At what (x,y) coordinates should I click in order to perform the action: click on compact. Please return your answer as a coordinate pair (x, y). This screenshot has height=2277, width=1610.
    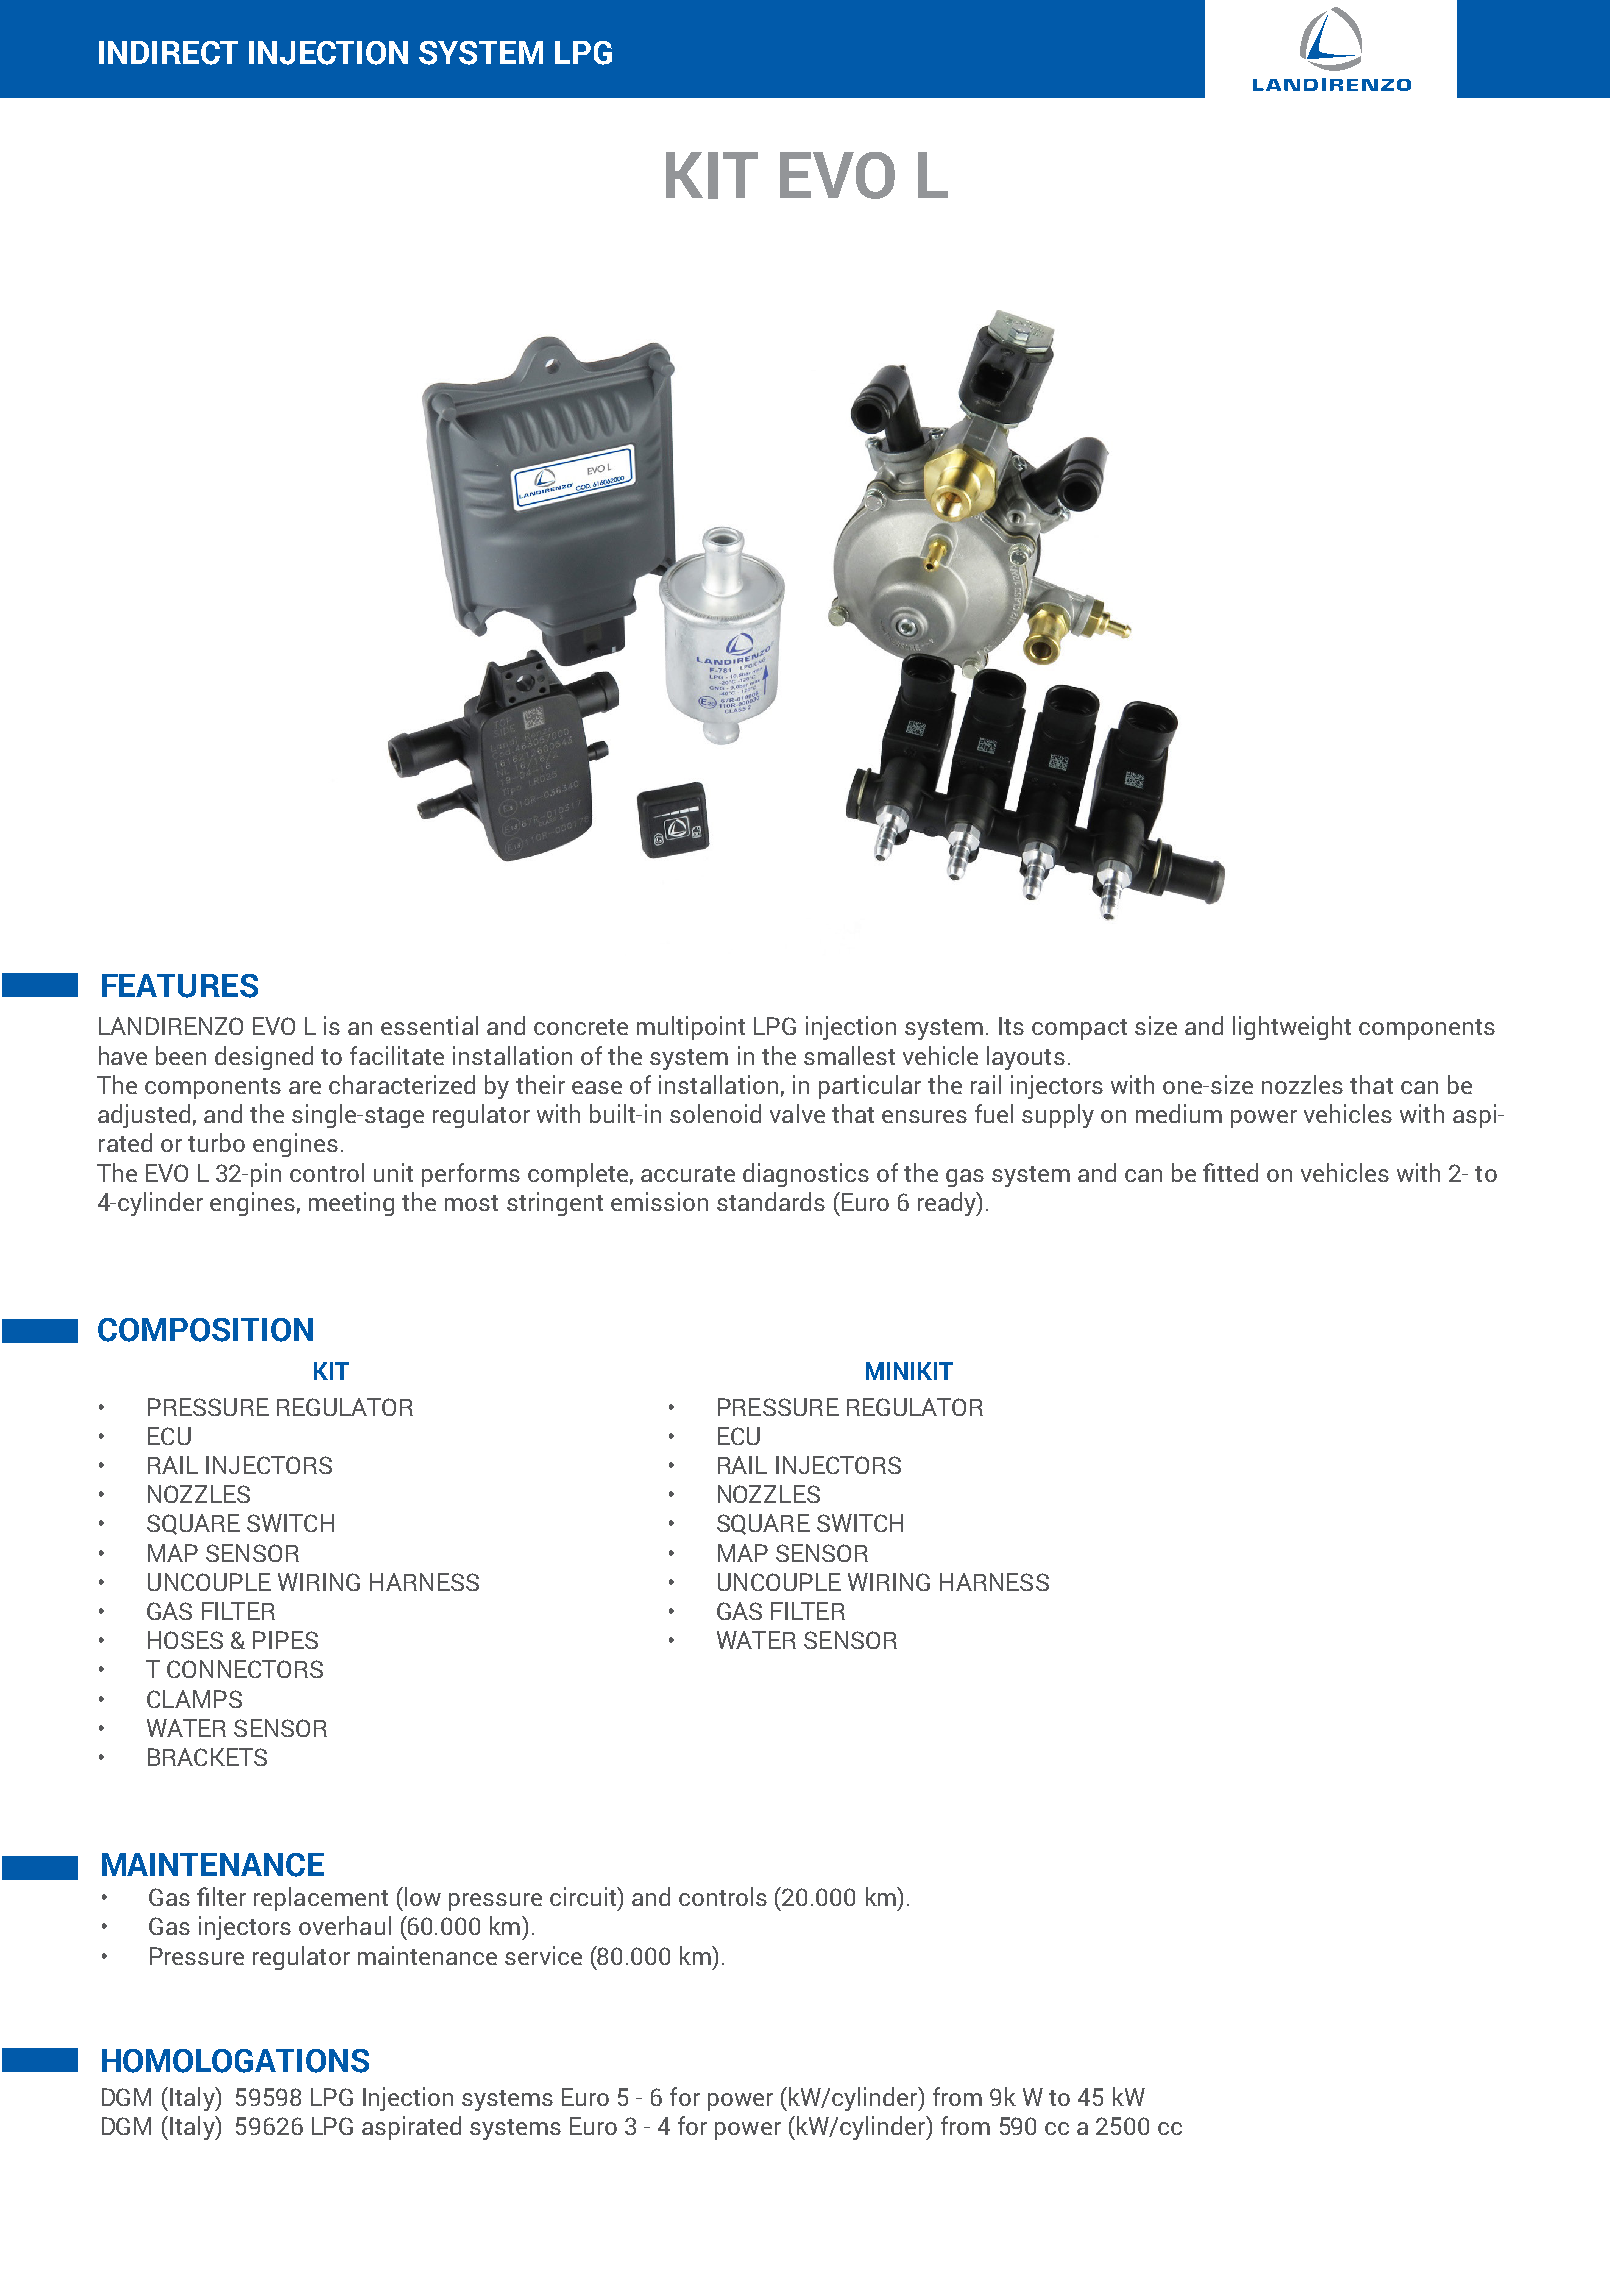
    Looking at the image, I should click on (1079, 1029).
